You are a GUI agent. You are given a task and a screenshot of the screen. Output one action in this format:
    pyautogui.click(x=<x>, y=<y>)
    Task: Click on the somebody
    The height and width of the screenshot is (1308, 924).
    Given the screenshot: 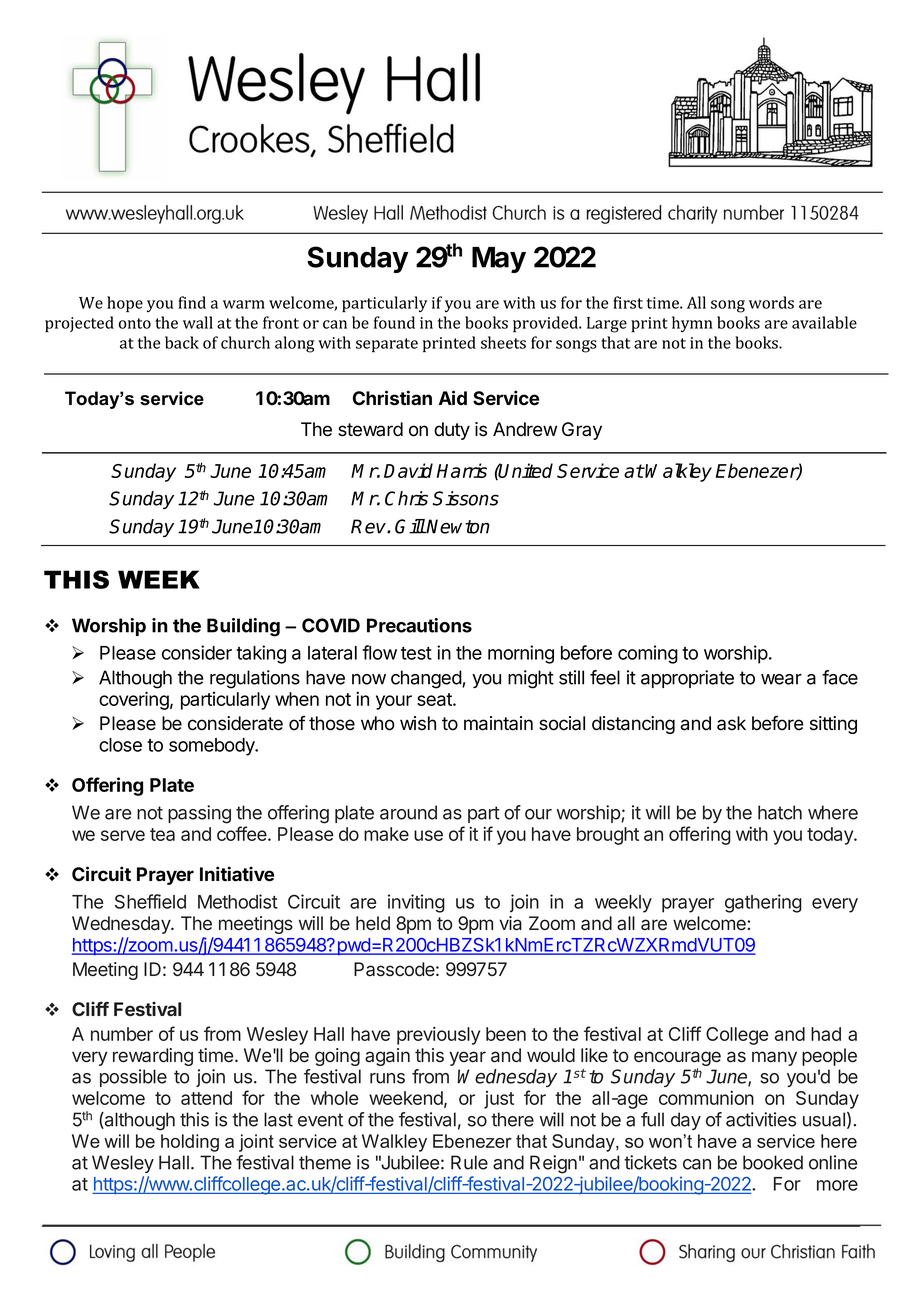 What is the action you would take?
    pyautogui.click(x=213, y=747)
